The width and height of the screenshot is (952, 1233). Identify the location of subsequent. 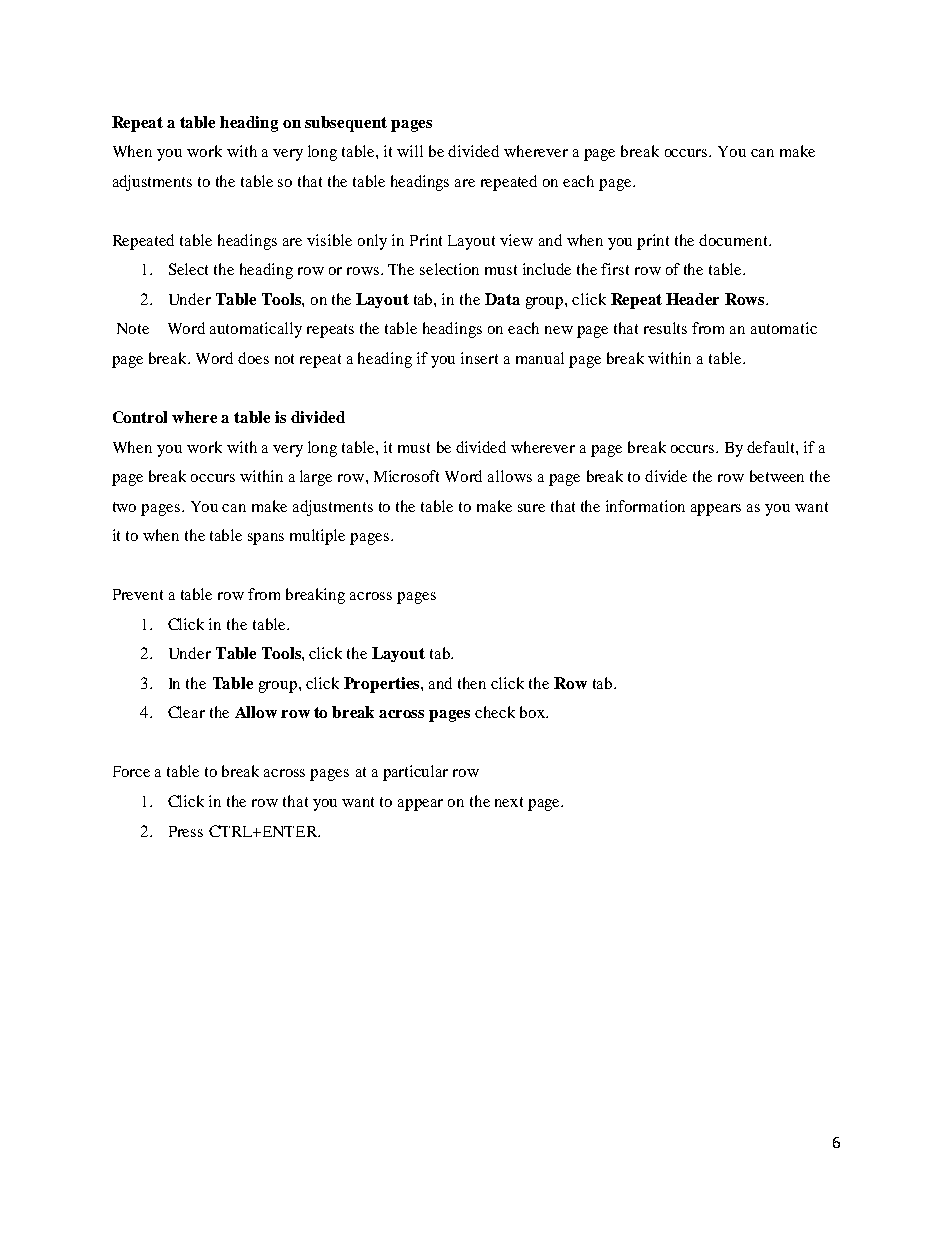
(346, 124).
